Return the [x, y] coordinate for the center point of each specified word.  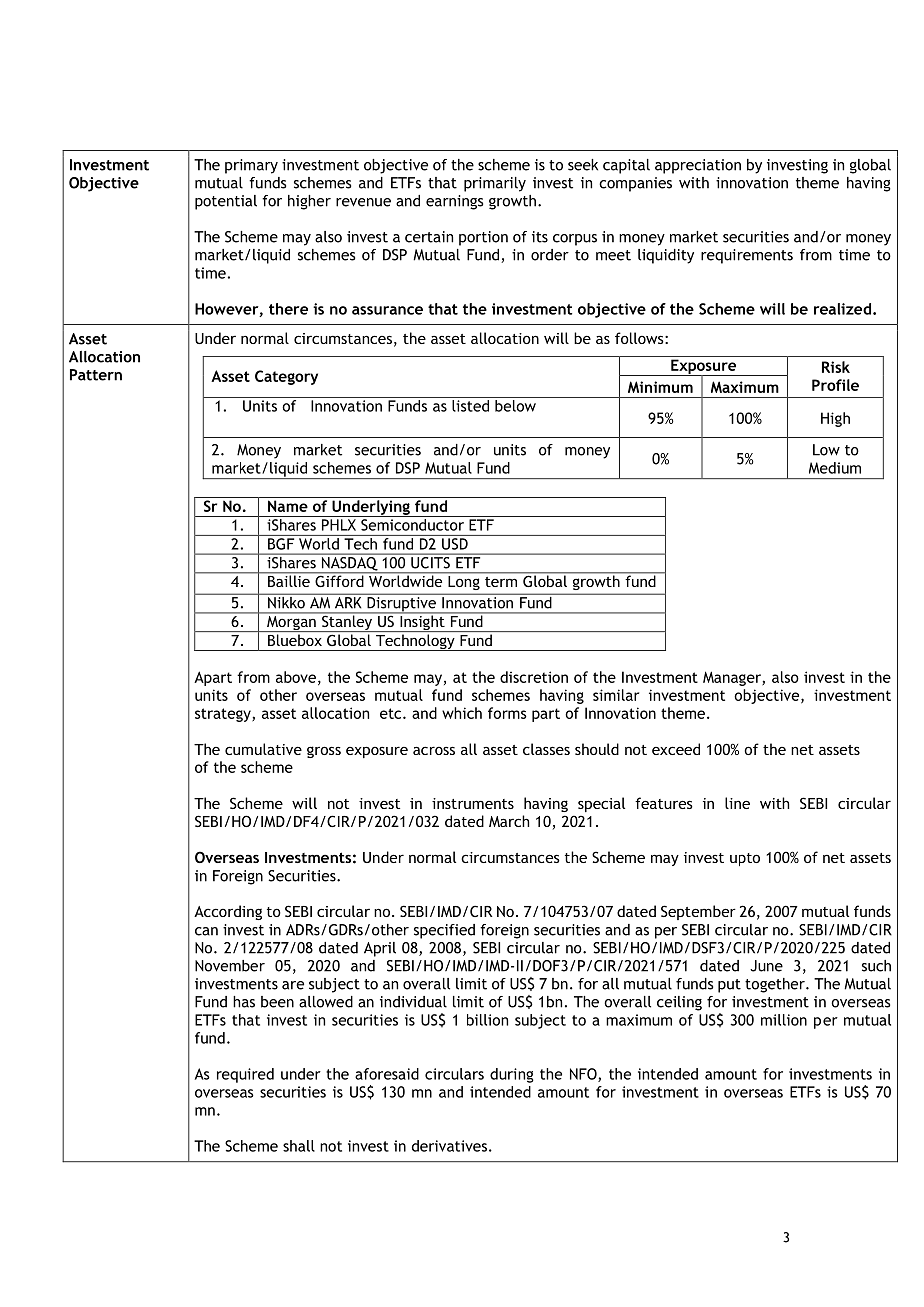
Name [288, 506]
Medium [835, 468]
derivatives [449, 1146]
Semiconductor [412, 525]
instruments [473, 803]
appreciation [698, 166]
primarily [495, 184]
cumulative [263, 749]
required [245, 1075]
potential [226, 202]
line [737, 803]
